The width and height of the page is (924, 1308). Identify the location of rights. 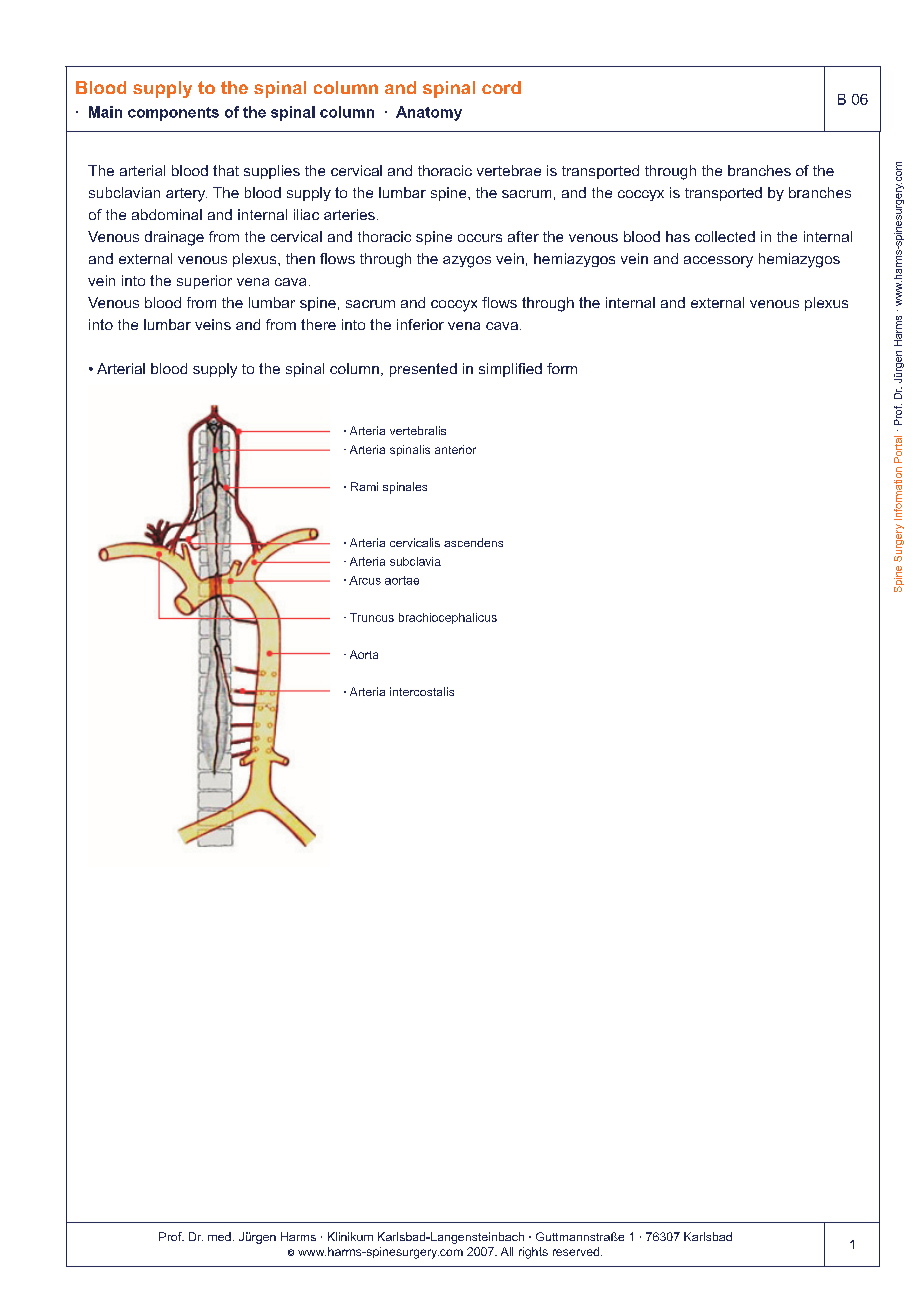
(533, 1253).
